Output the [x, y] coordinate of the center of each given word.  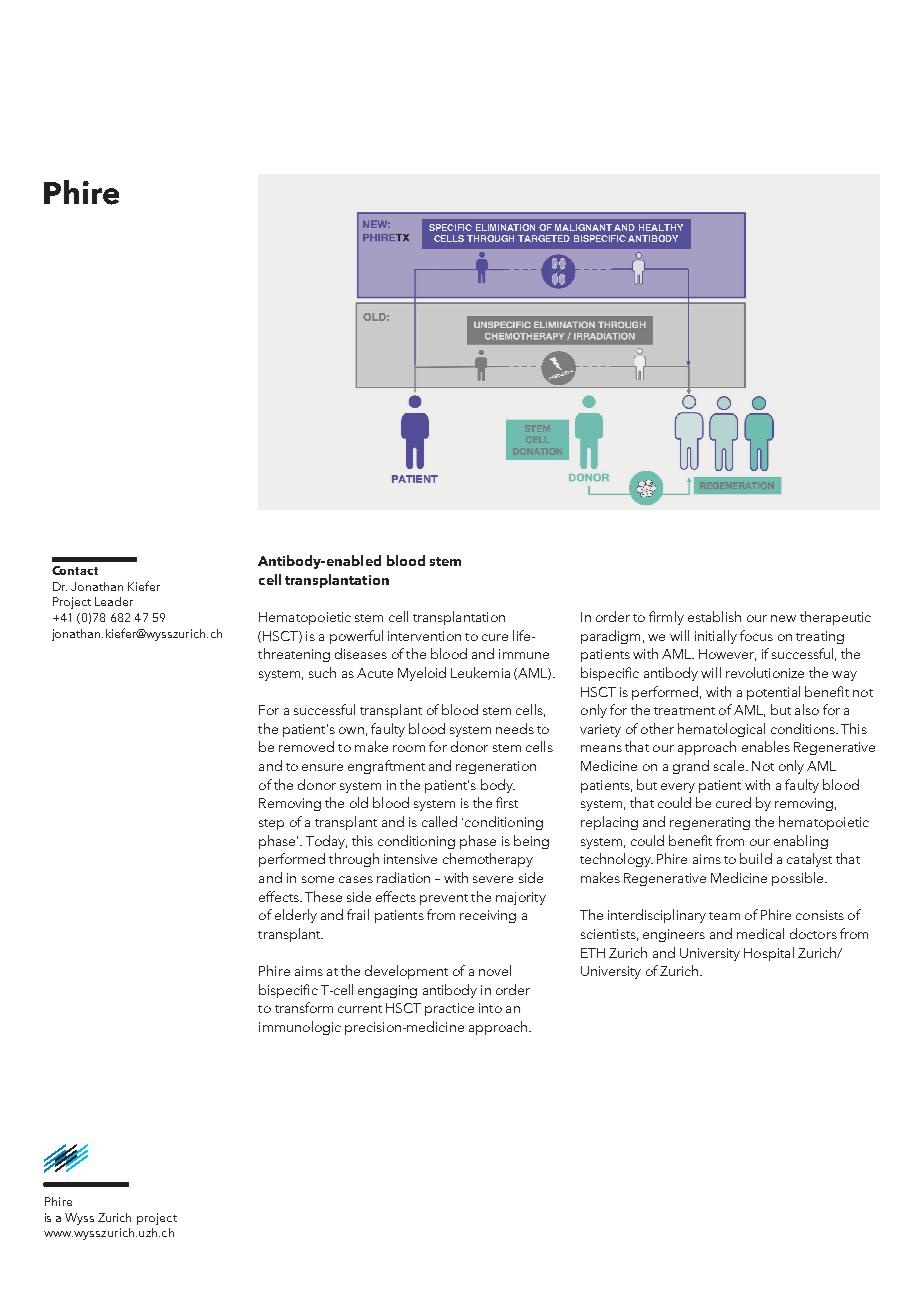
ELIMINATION [505, 227]
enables [766, 746]
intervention [424, 636]
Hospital [769, 954]
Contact [75, 570]
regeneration [496, 767]
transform [304, 1007]
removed [306, 746]
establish [714, 616]
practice [449, 1009]
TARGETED [544, 238]
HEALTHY [661, 227]
